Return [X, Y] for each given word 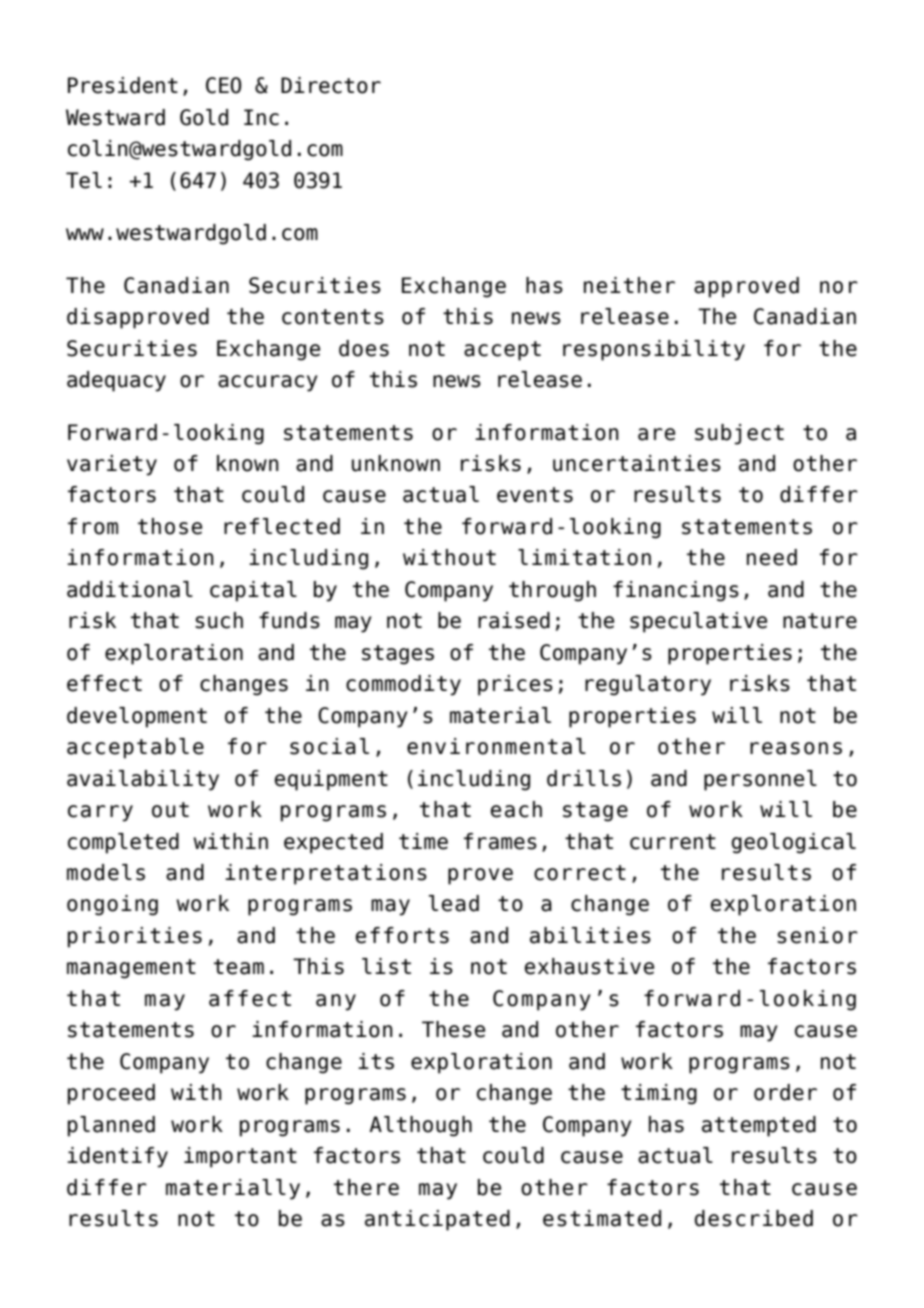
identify [117, 1157]
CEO [224, 85]
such [219, 620]
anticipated [437, 1220]
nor [839, 287]
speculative [698, 622]
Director [331, 85]
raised [514, 620]
